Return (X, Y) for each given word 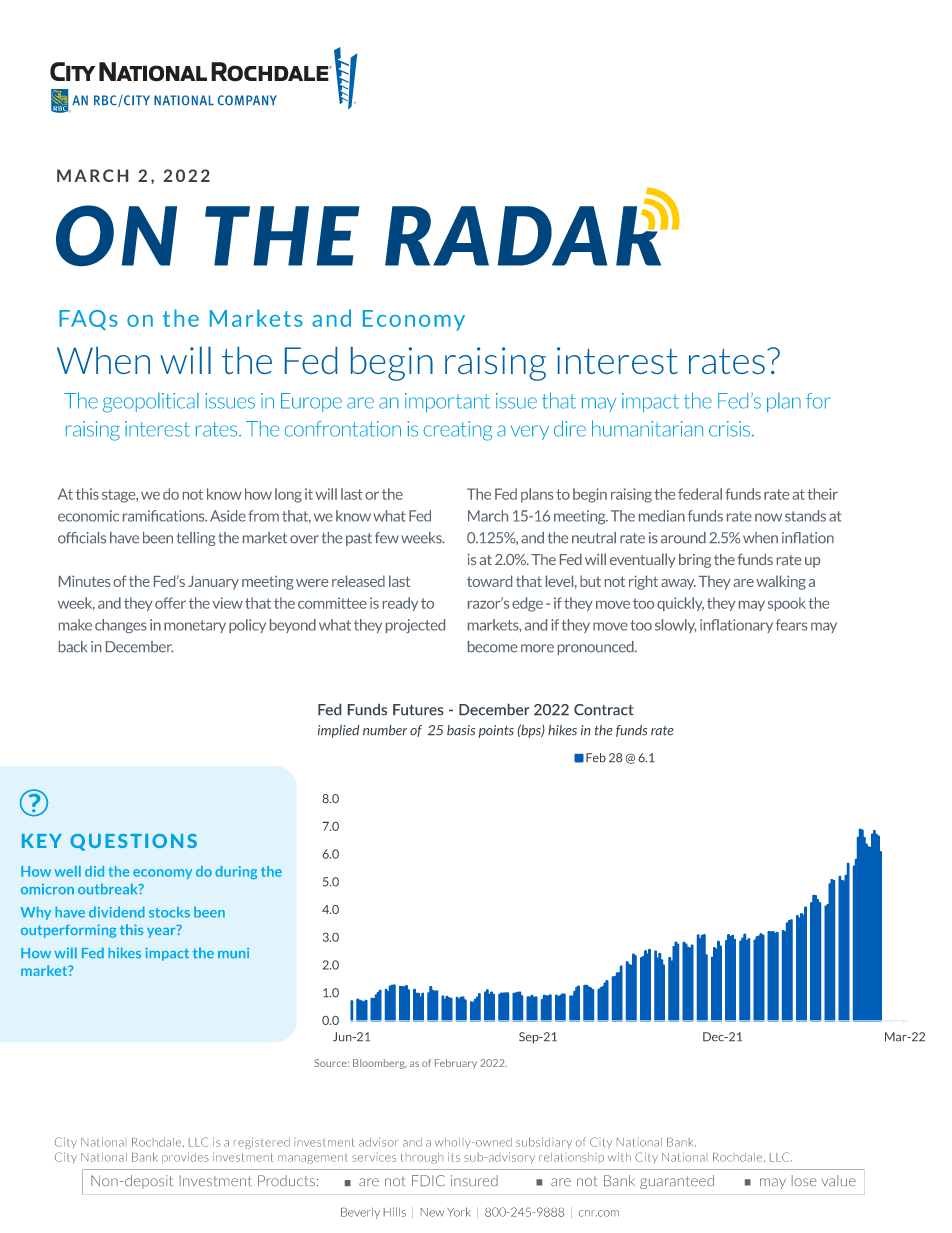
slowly (675, 626)
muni (233, 953)
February (456, 1064)
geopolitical (151, 403)
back (73, 647)
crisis (729, 429)
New (432, 1212)
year (162, 931)
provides (185, 1158)
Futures (418, 709)
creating (458, 431)
